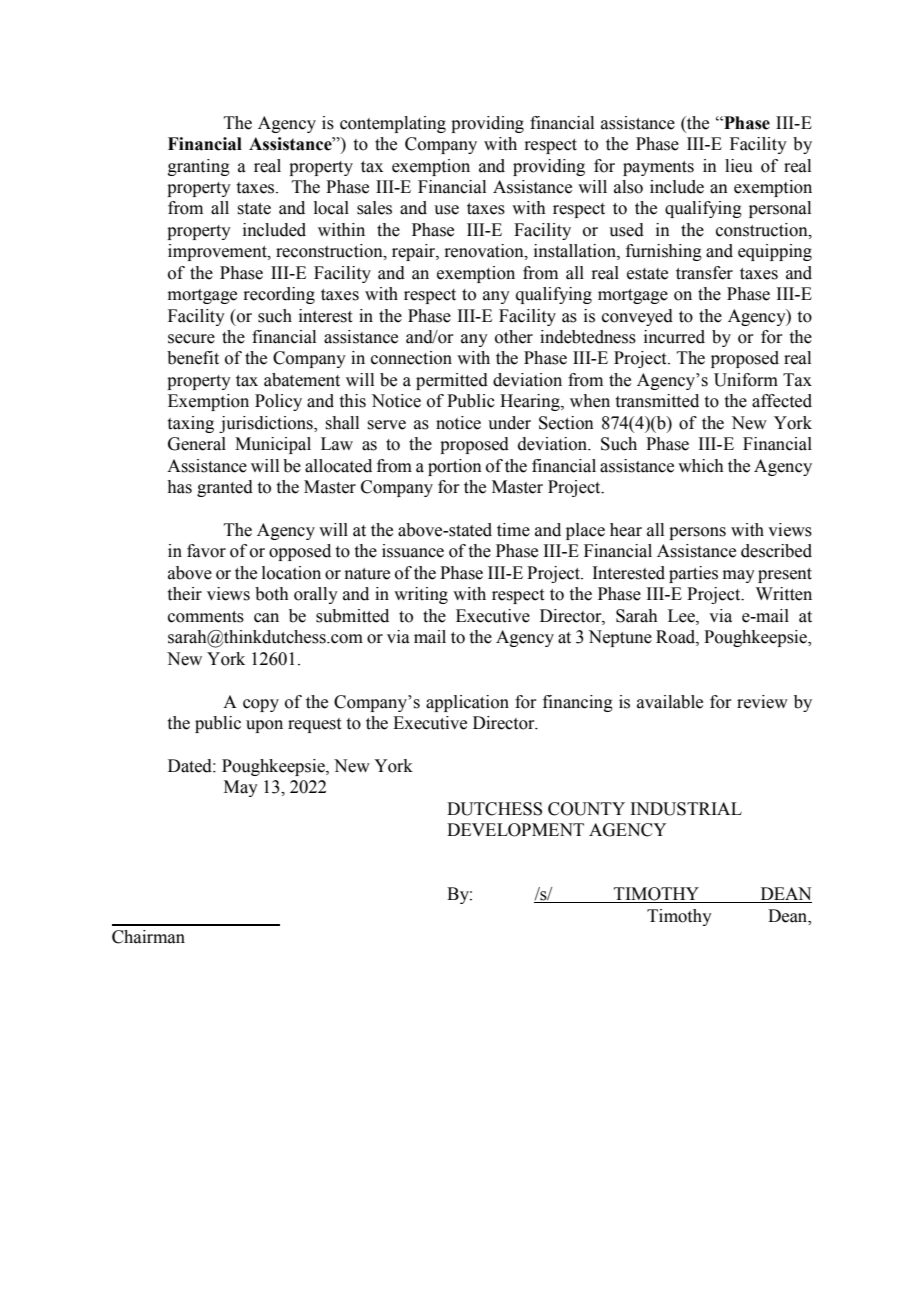 The width and height of the page is (924, 1308). What do you see at coordinates (206, 617) in the page?
I see `comments` at bounding box center [206, 617].
